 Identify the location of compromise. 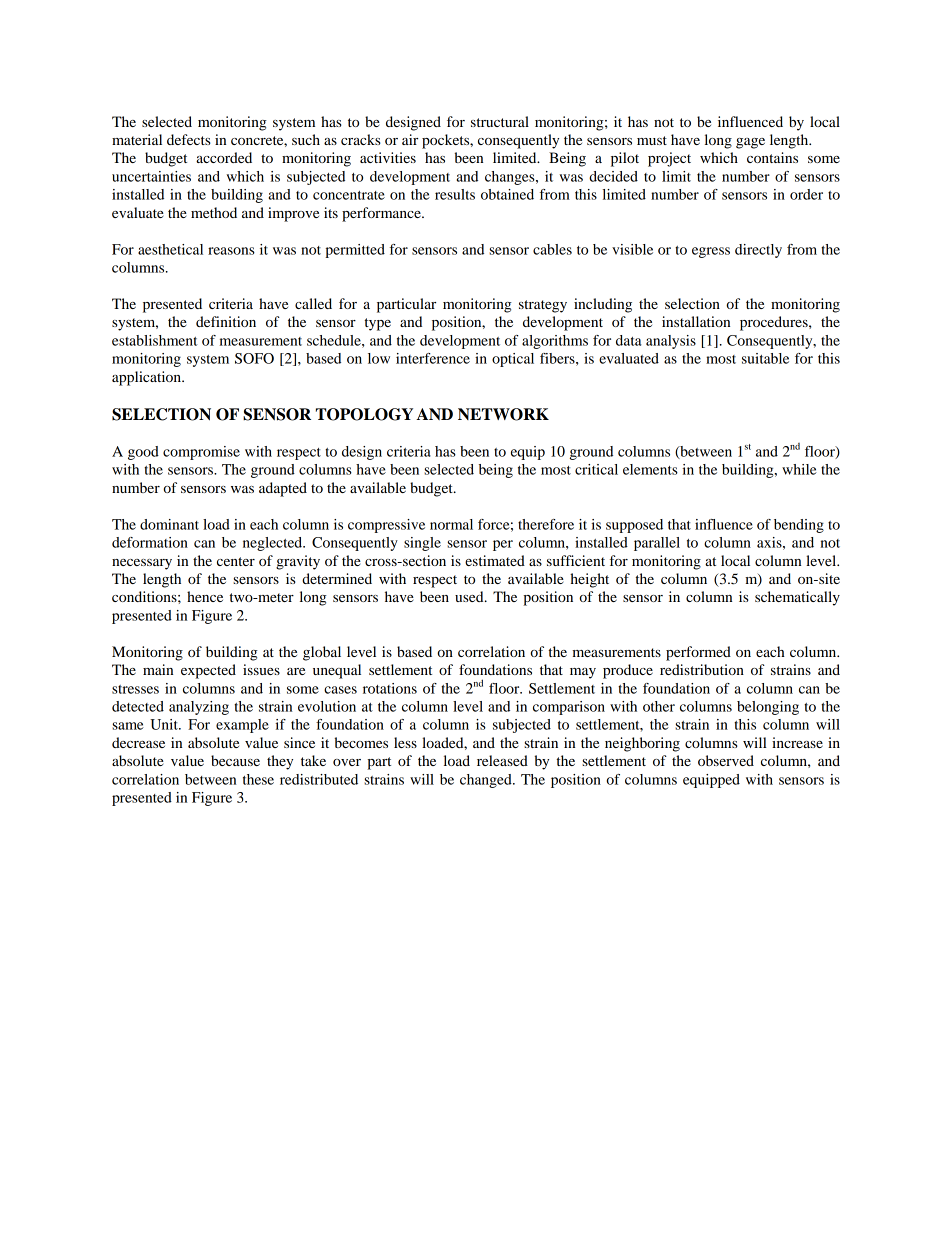
(201, 453).
